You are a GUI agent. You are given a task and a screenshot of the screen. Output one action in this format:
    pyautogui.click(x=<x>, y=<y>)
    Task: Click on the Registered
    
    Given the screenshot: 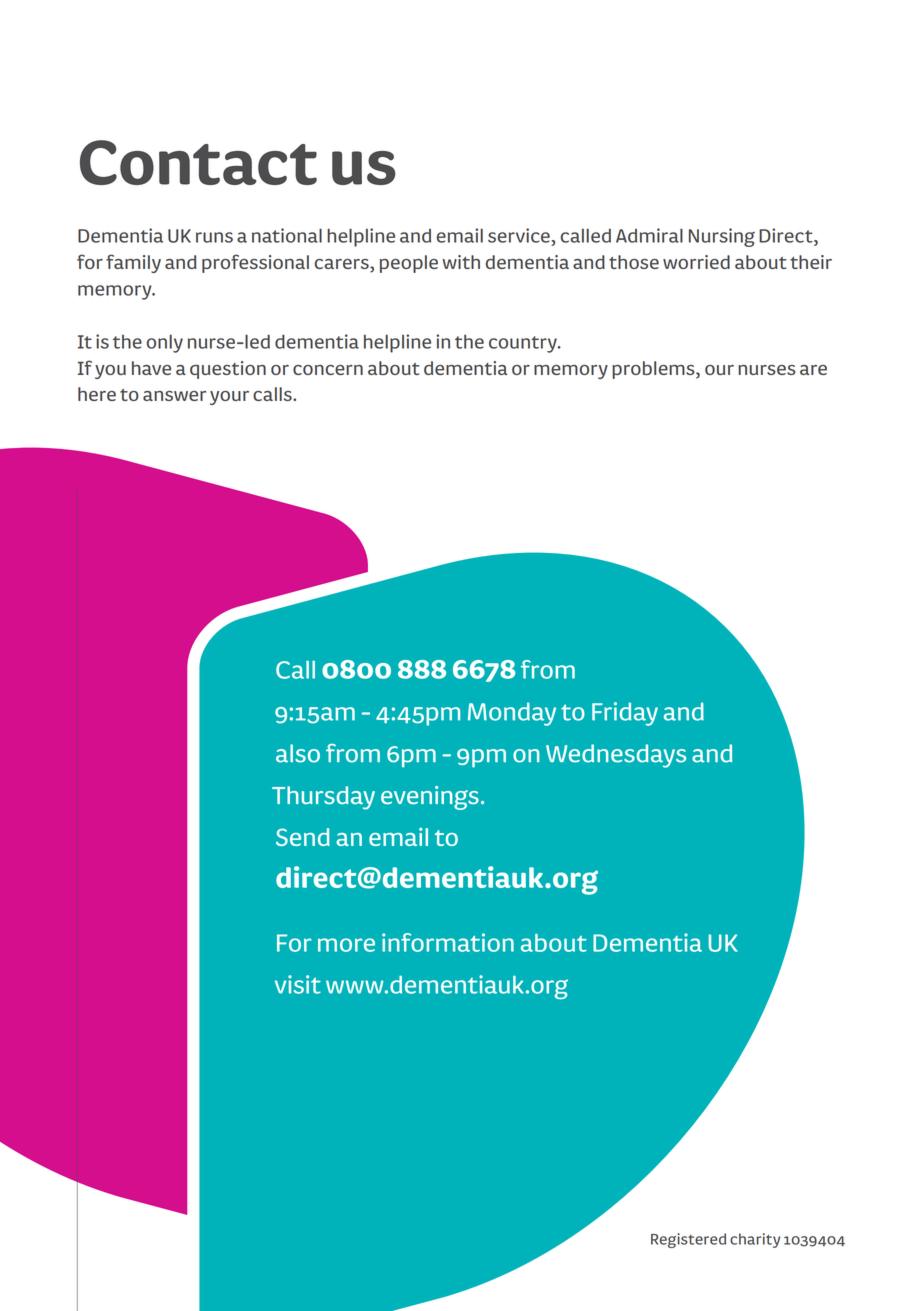 What is the action you would take?
    pyautogui.click(x=688, y=1240)
